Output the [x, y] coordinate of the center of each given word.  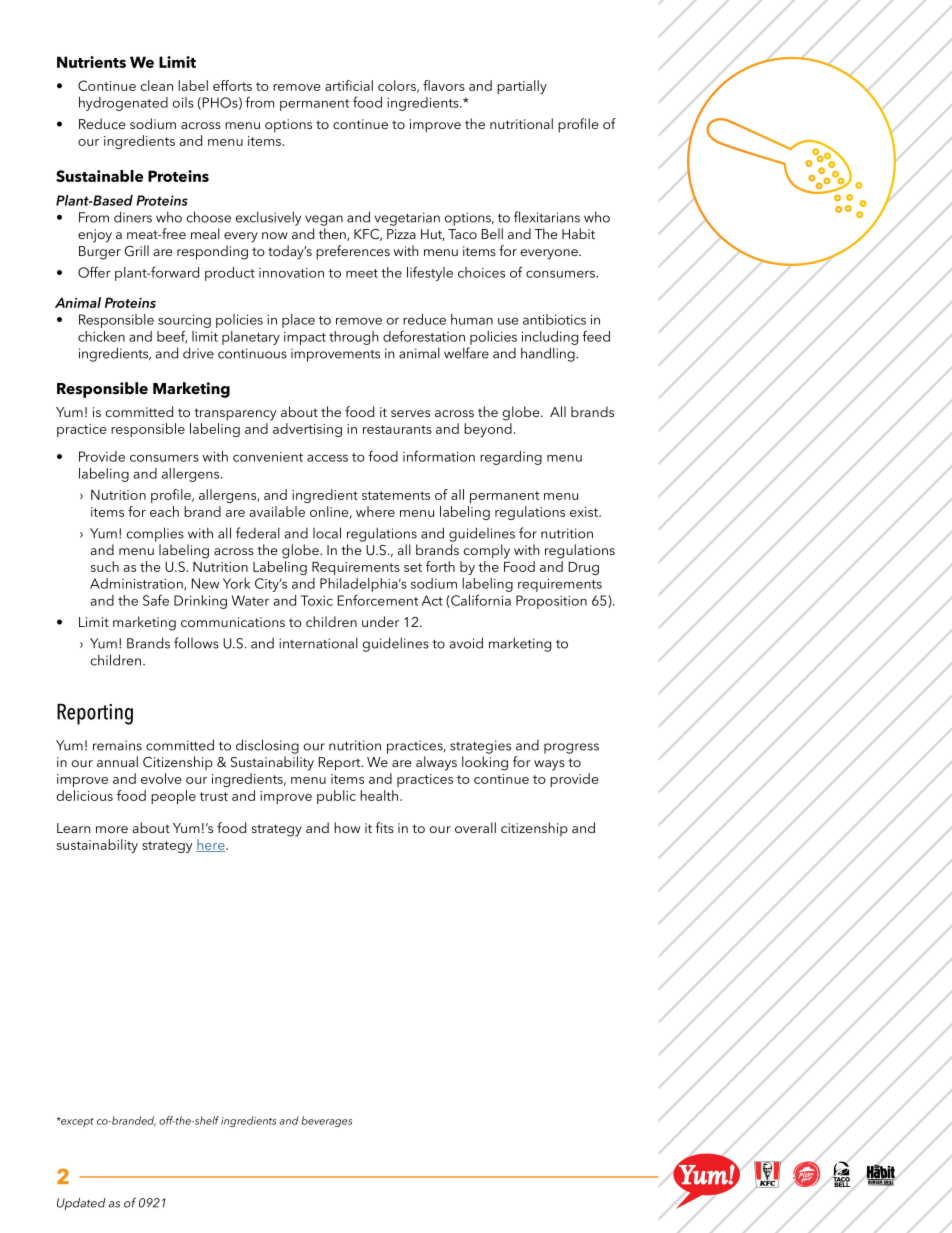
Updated [81, 1204]
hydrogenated [123, 104]
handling [549, 354]
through [354, 338]
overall [475, 827]
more [112, 829]
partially [522, 87]
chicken [101, 336]
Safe [156, 600]
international [318, 643]
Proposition [551, 602]
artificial [349, 85]
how [347, 827]
